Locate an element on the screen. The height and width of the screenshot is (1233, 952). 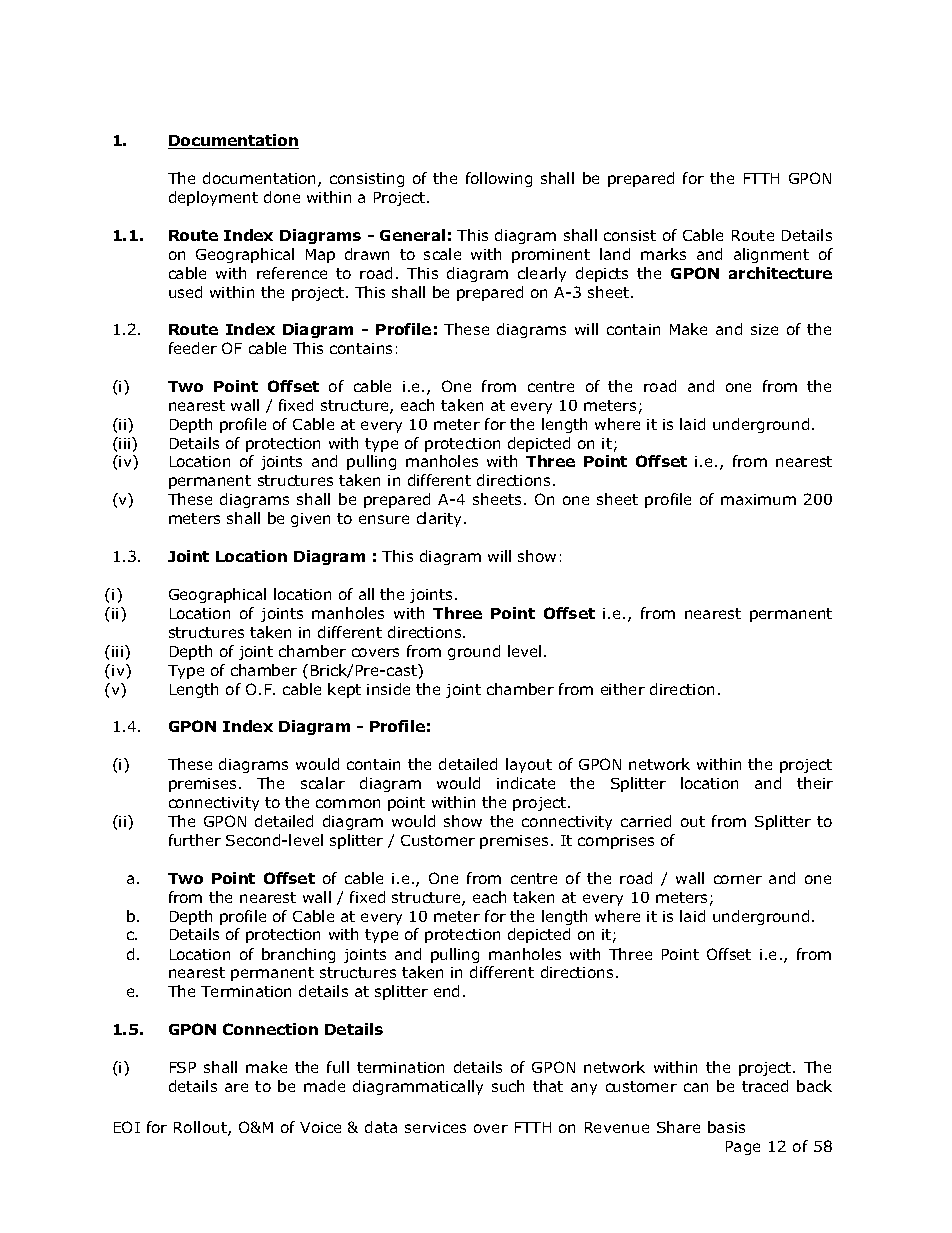
inside is located at coordinates (388, 689).
